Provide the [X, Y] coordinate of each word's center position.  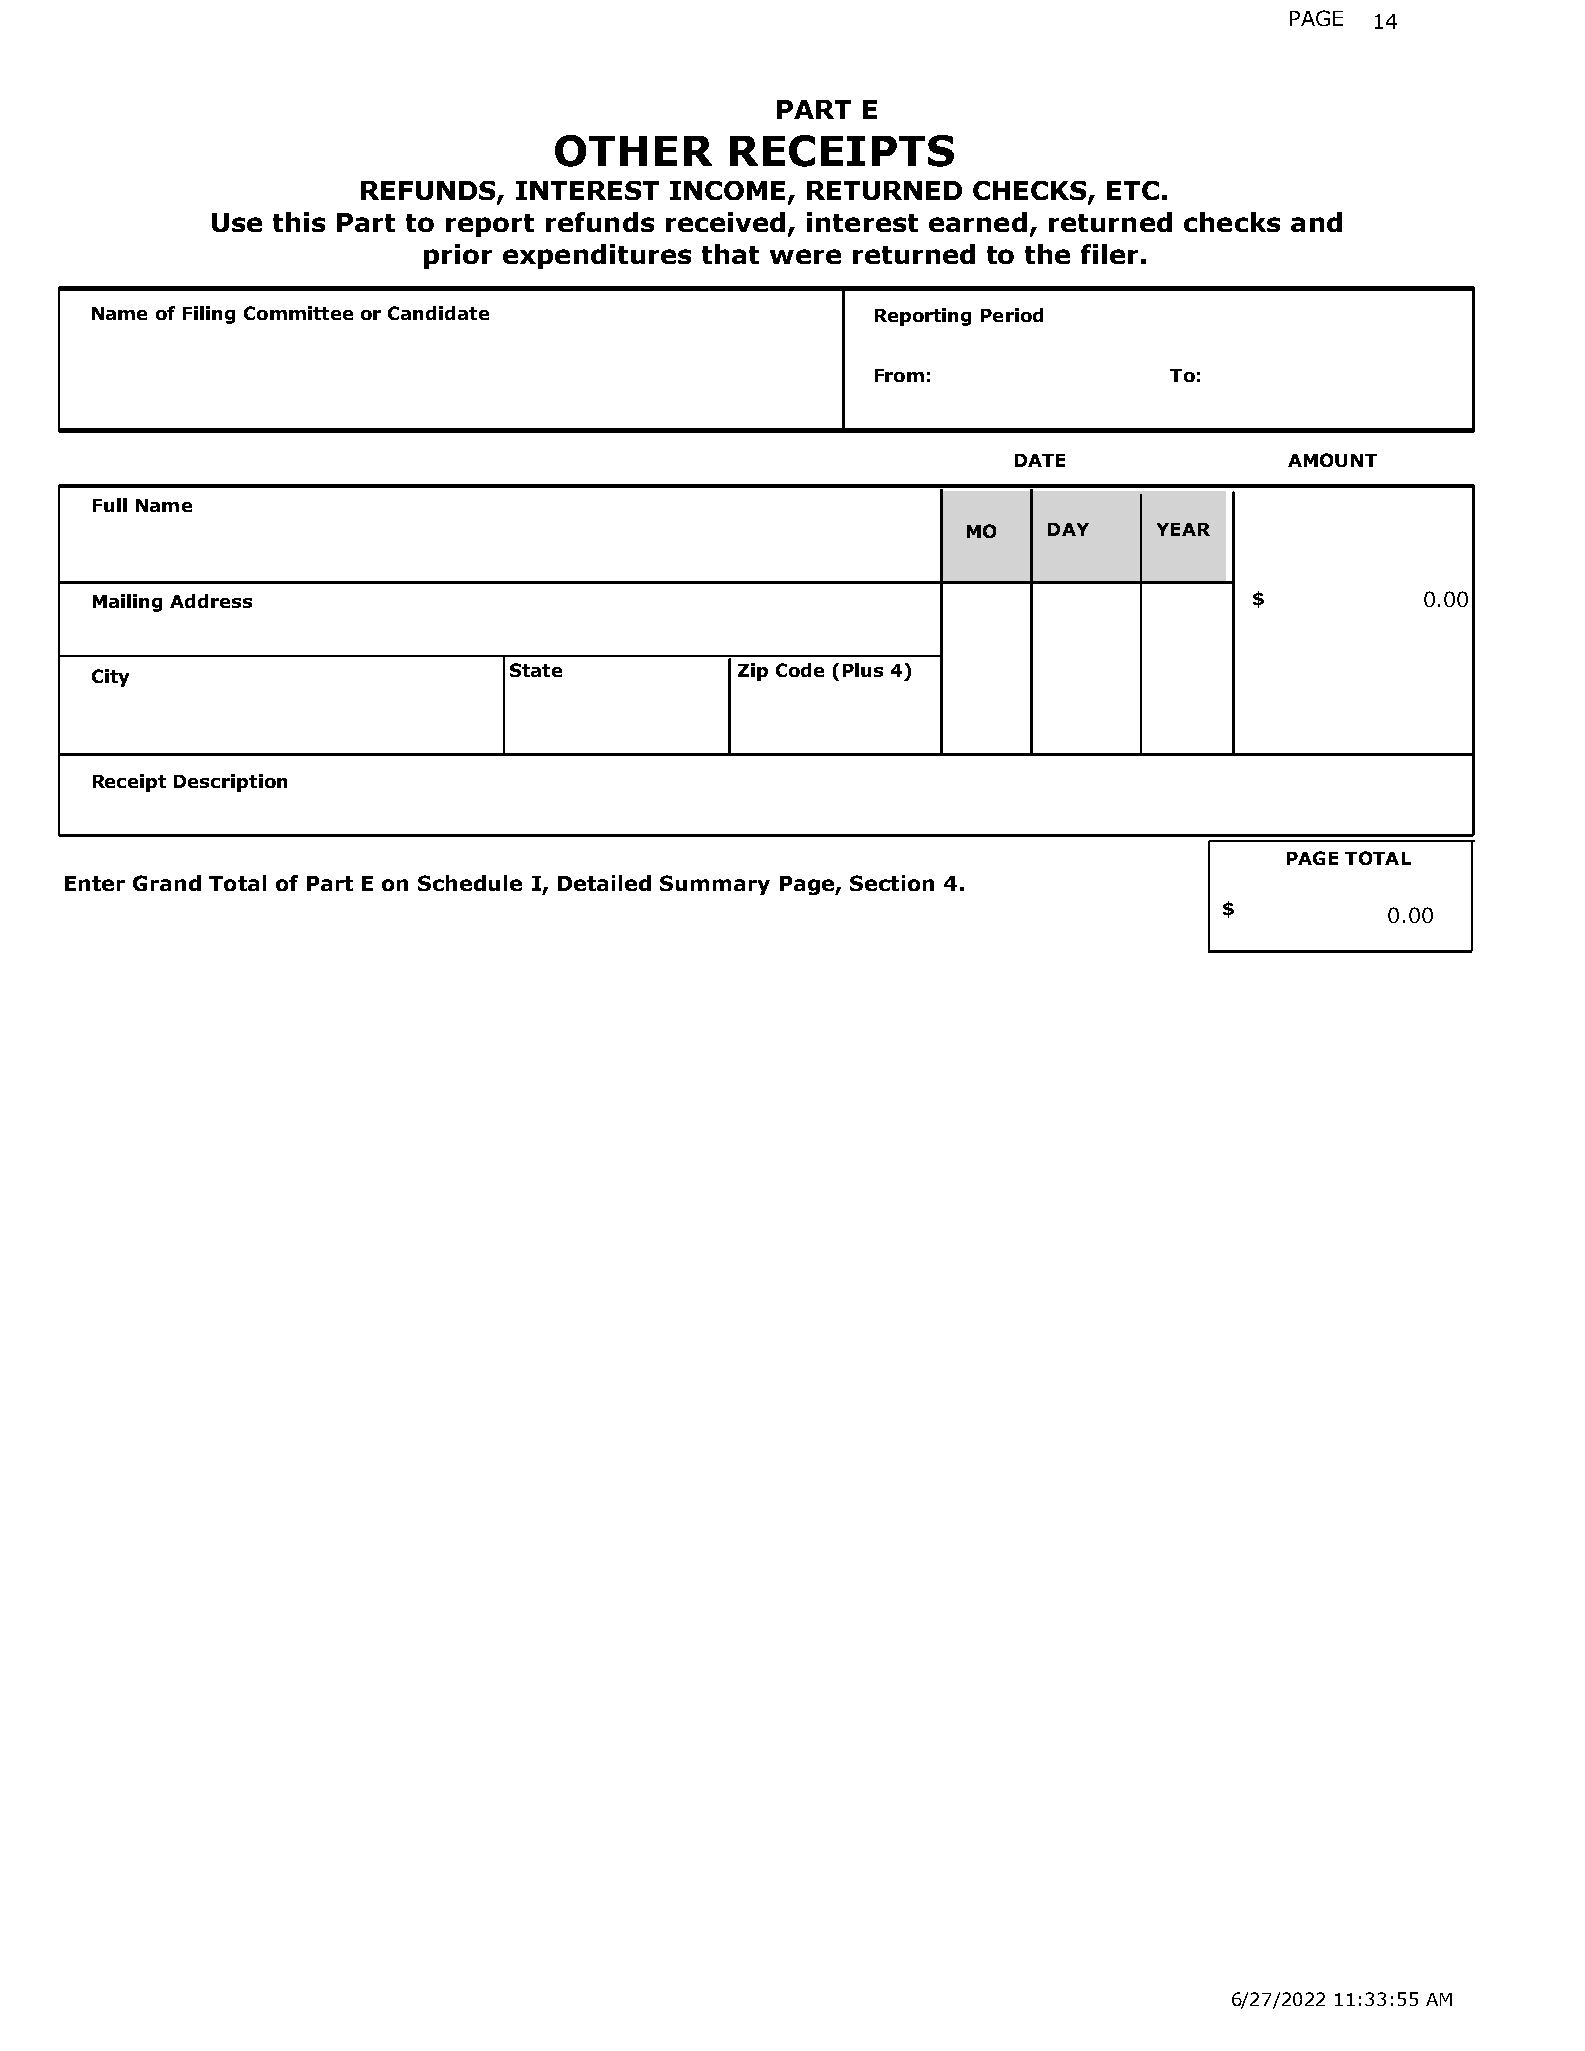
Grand [167, 883]
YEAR [1183, 529]
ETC [1133, 190]
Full [110, 505]
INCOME [729, 192]
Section [892, 883]
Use [237, 222]
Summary [715, 885]
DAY [1068, 529]
